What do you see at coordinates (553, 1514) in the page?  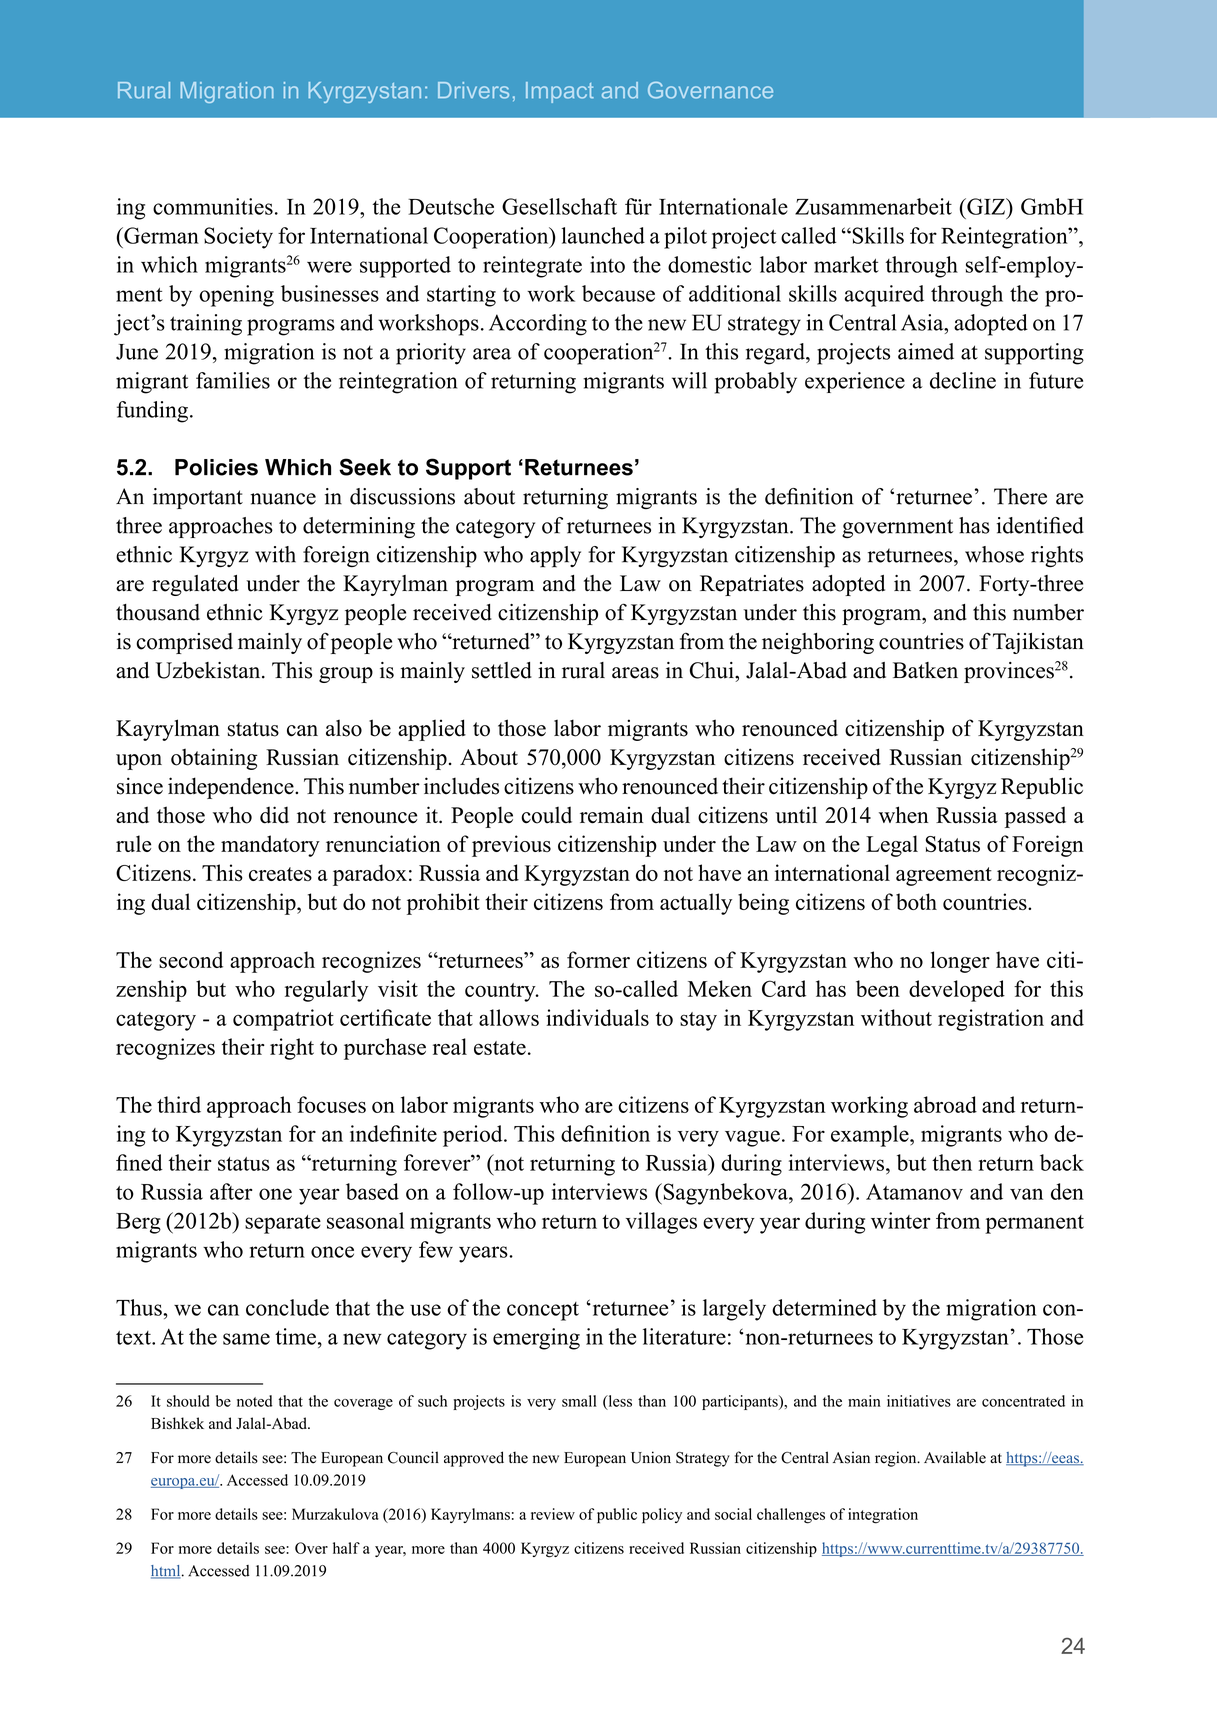 I see `review` at bounding box center [553, 1514].
